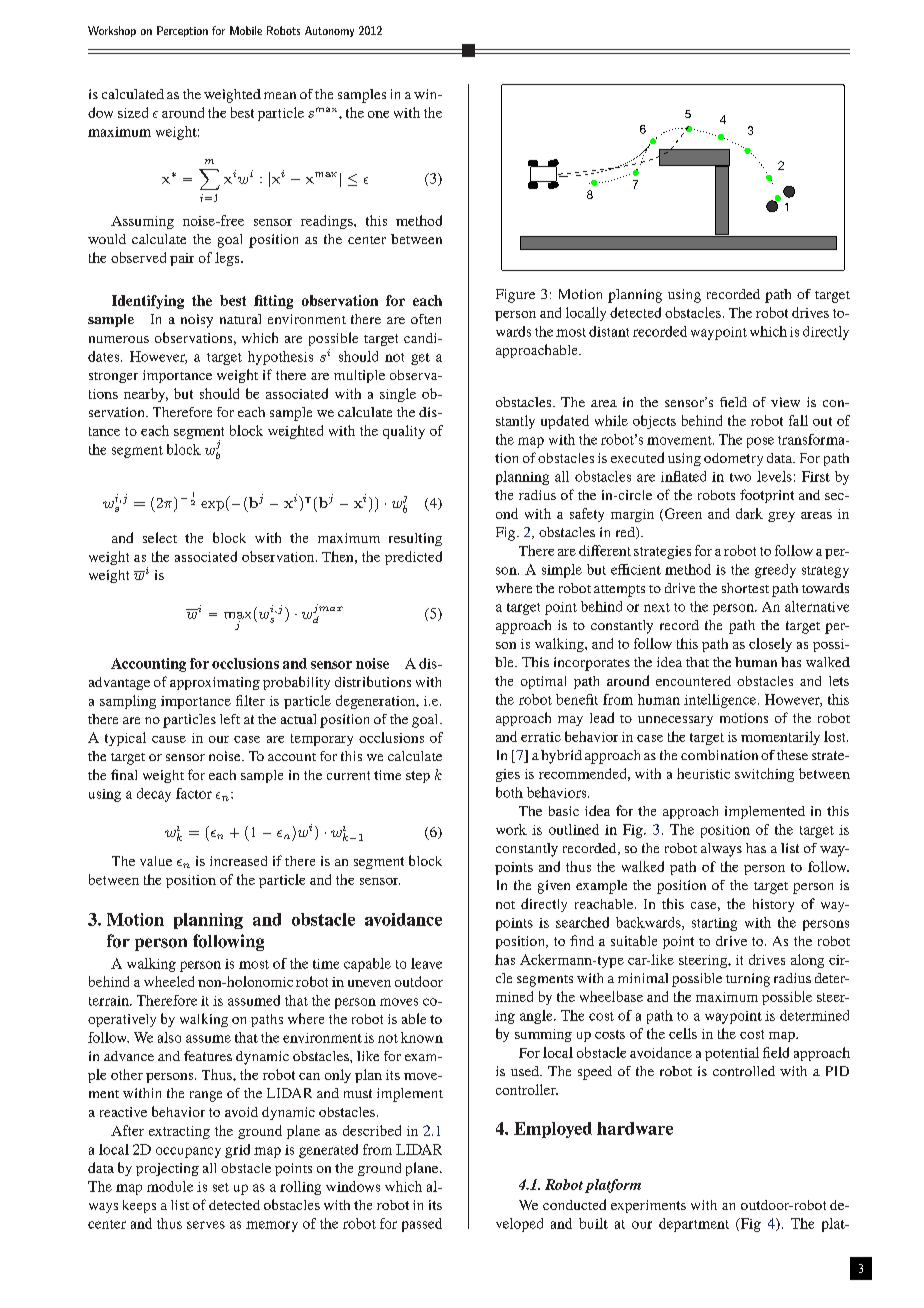 The image size is (924, 1308). I want to click on value, so click(156, 861).
